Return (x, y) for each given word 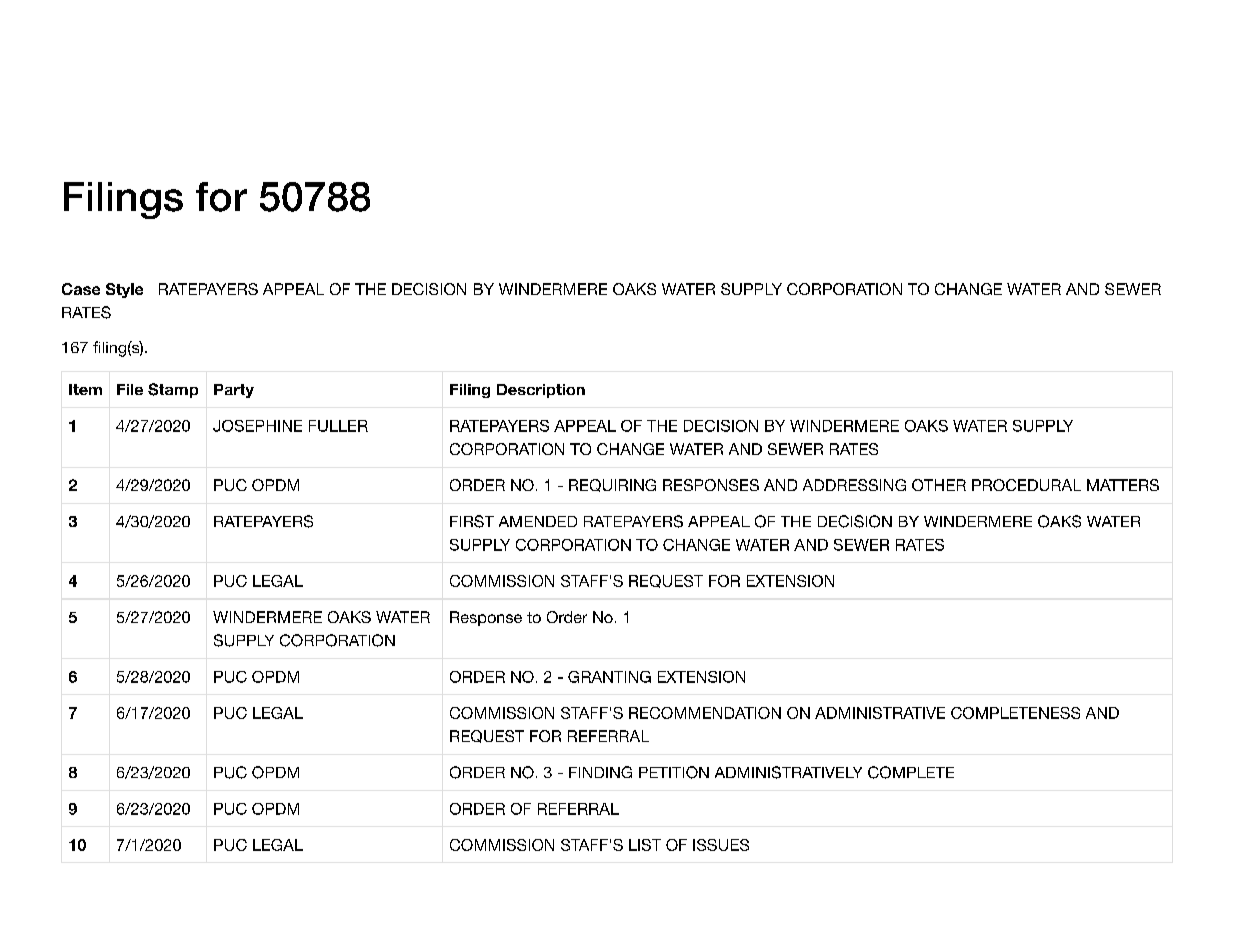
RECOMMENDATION (705, 713)
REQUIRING (612, 485)
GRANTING (609, 677)
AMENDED (538, 521)
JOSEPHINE (257, 426)
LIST (645, 845)
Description (541, 391)
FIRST (472, 521)
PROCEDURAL (1026, 485)
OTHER (939, 485)
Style (124, 290)
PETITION (674, 772)
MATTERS (1123, 485)
